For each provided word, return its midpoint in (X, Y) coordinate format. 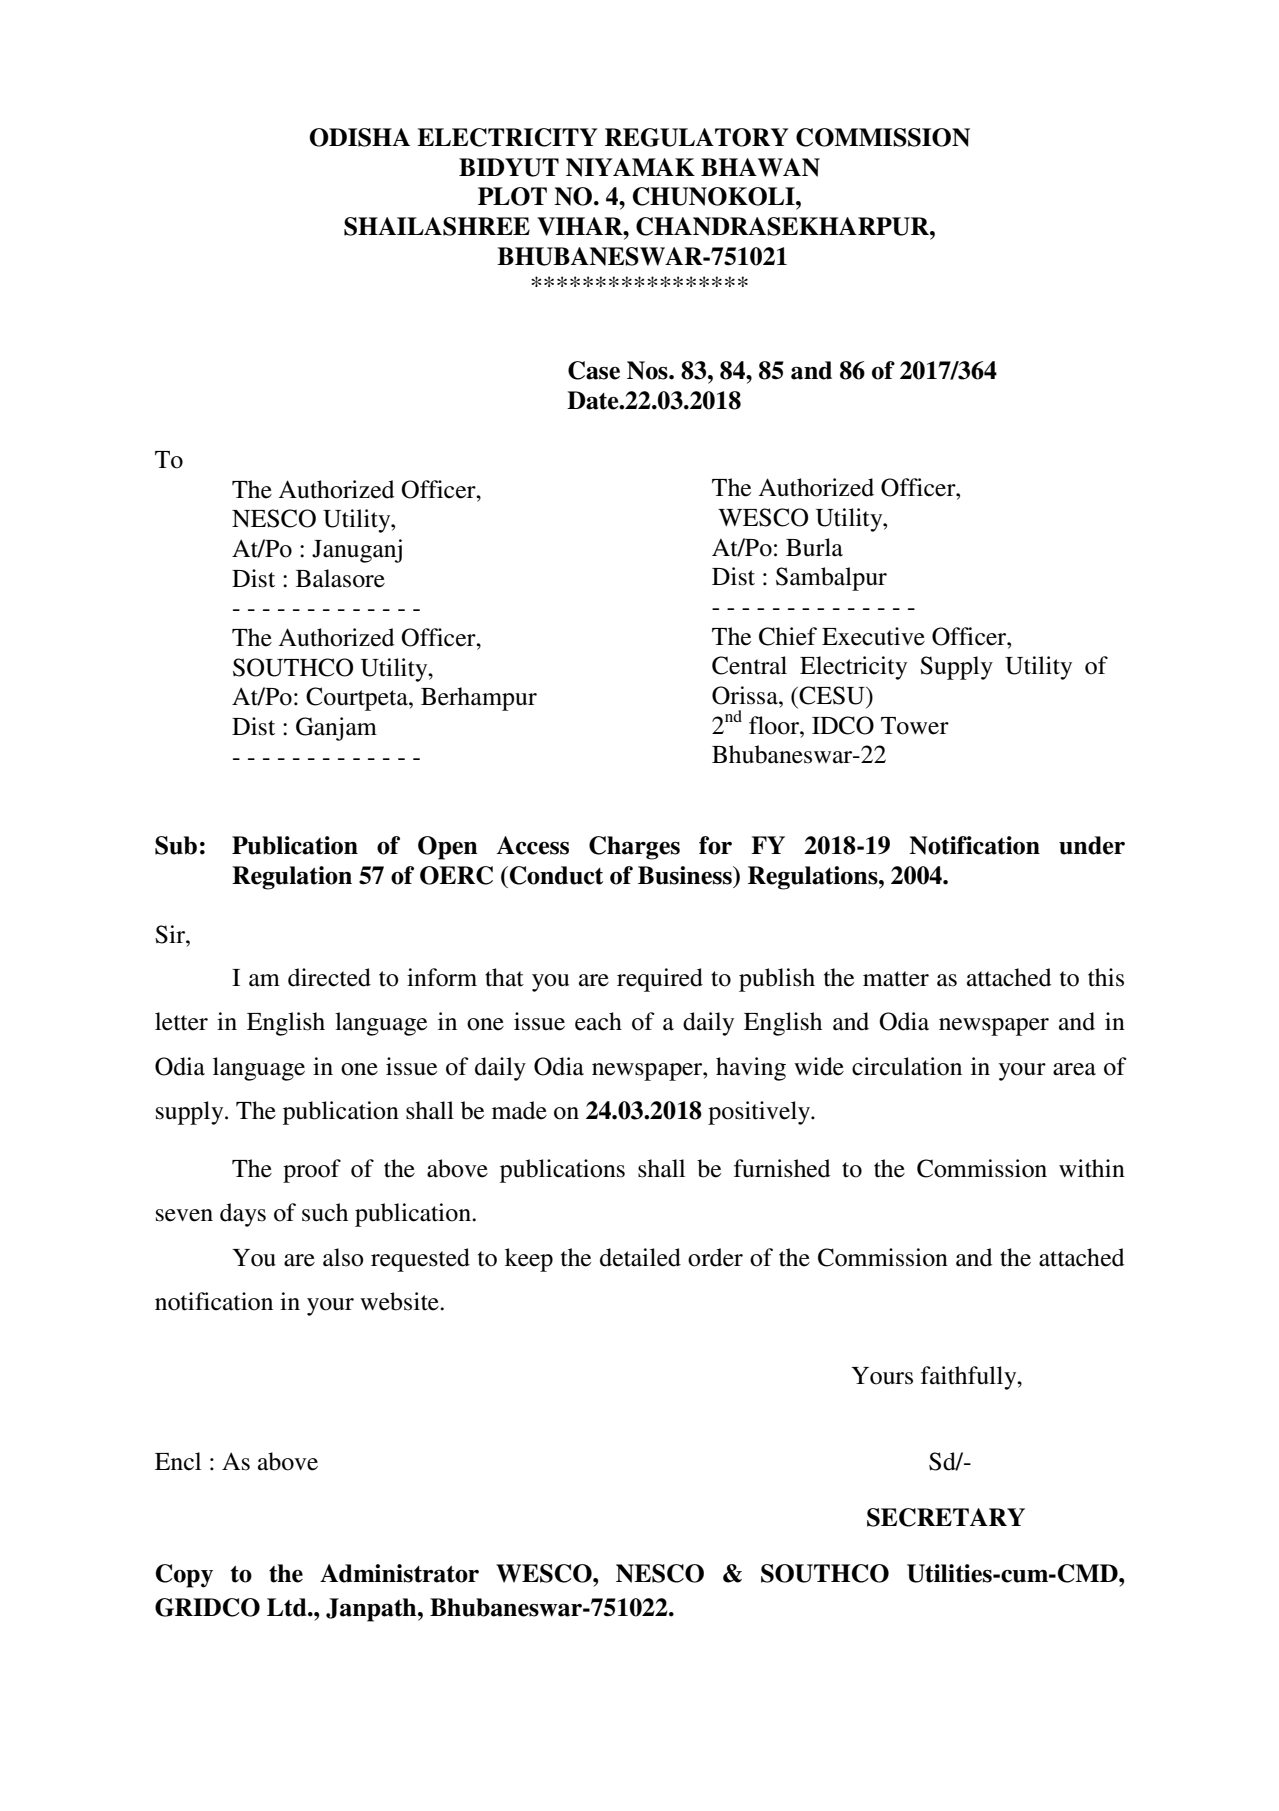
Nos (648, 370)
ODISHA (359, 137)
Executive (873, 636)
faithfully (970, 1378)
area (1074, 1069)
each (598, 1021)
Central (749, 665)
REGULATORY (696, 137)
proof (312, 1171)
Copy (184, 1576)
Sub (176, 845)
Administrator (399, 1573)
